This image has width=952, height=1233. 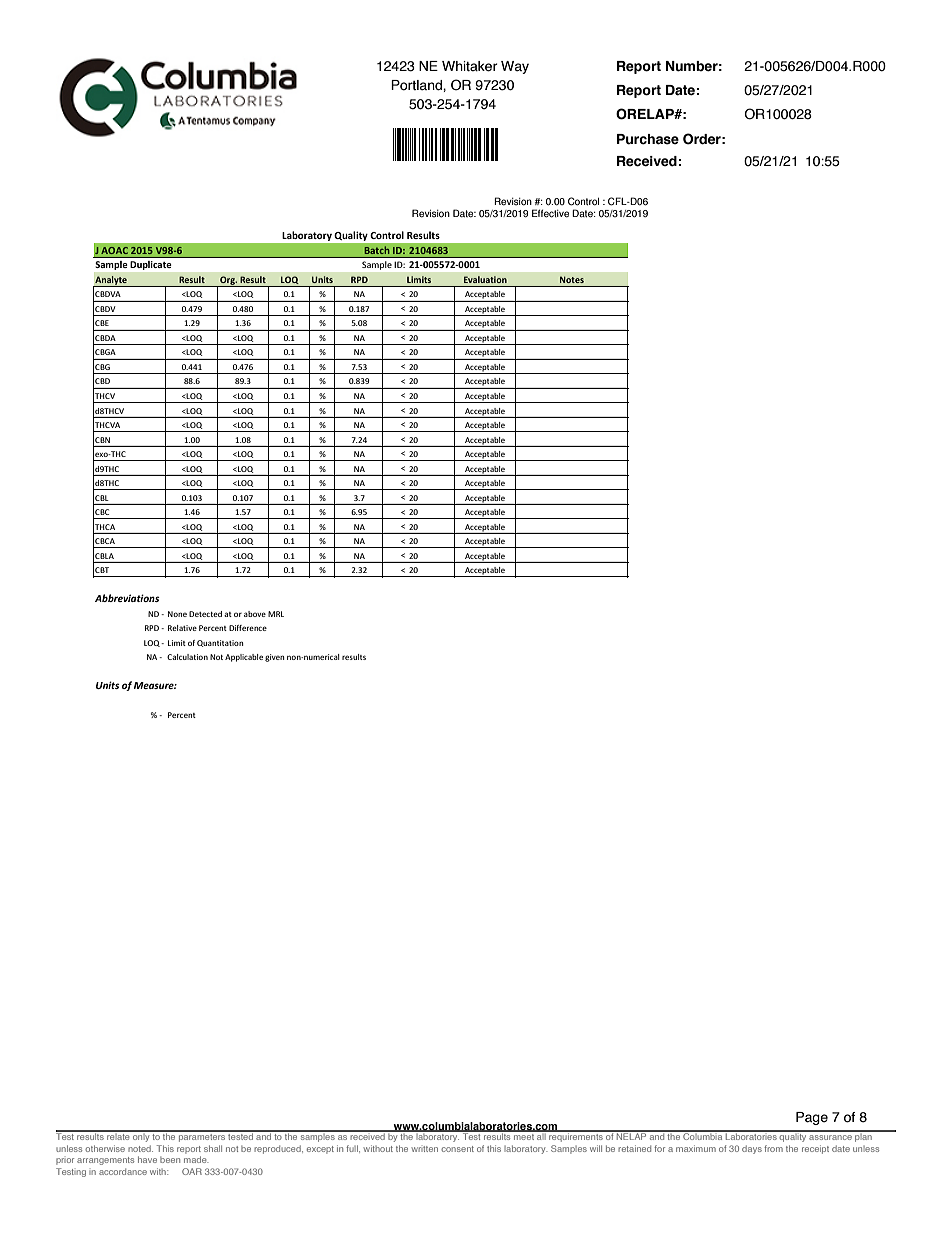 I want to click on consent, so click(x=457, y=1149).
